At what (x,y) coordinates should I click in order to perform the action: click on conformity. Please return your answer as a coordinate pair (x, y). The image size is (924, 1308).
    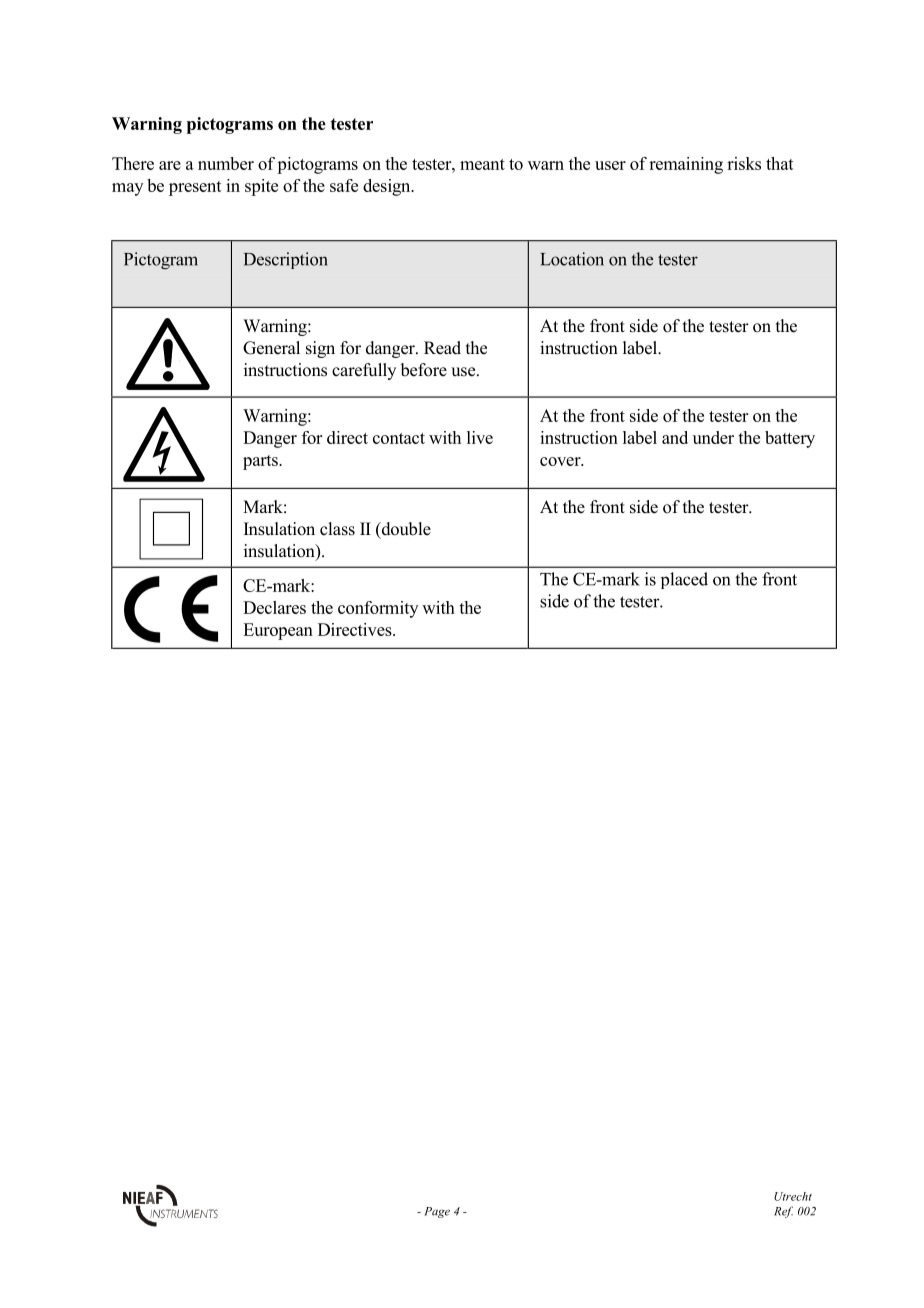
    Looking at the image, I should click on (378, 609).
